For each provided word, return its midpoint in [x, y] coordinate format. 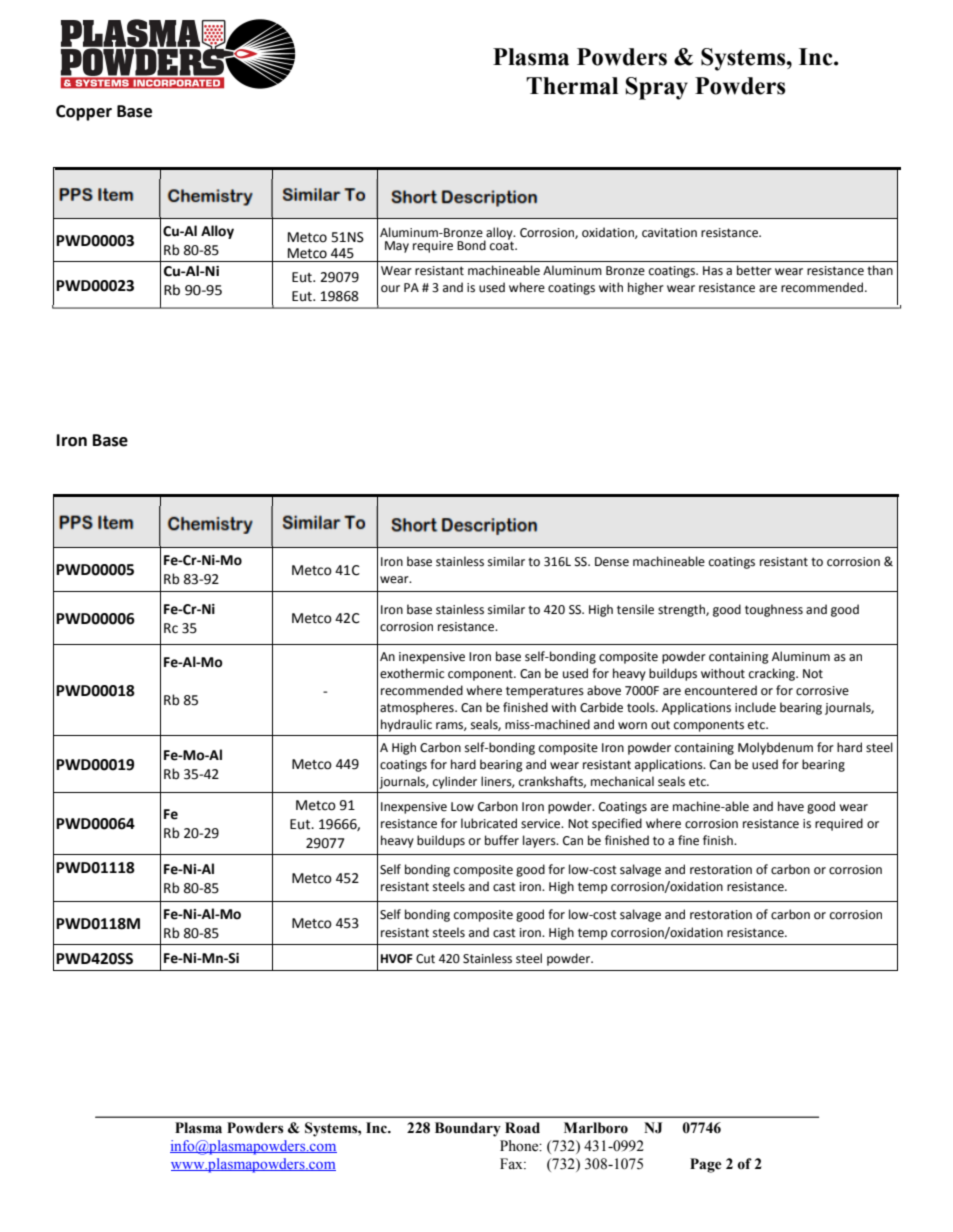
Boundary [468, 1129]
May [397, 247]
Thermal [572, 86]
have [791, 806]
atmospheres [418, 708]
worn [632, 726]
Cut [425, 959]
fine [688, 840]
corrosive [822, 691]
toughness [774, 610]
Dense [612, 562]
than [880, 270]
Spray [657, 88]
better [754, 270]
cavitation [669, 233]
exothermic [412, 673]
